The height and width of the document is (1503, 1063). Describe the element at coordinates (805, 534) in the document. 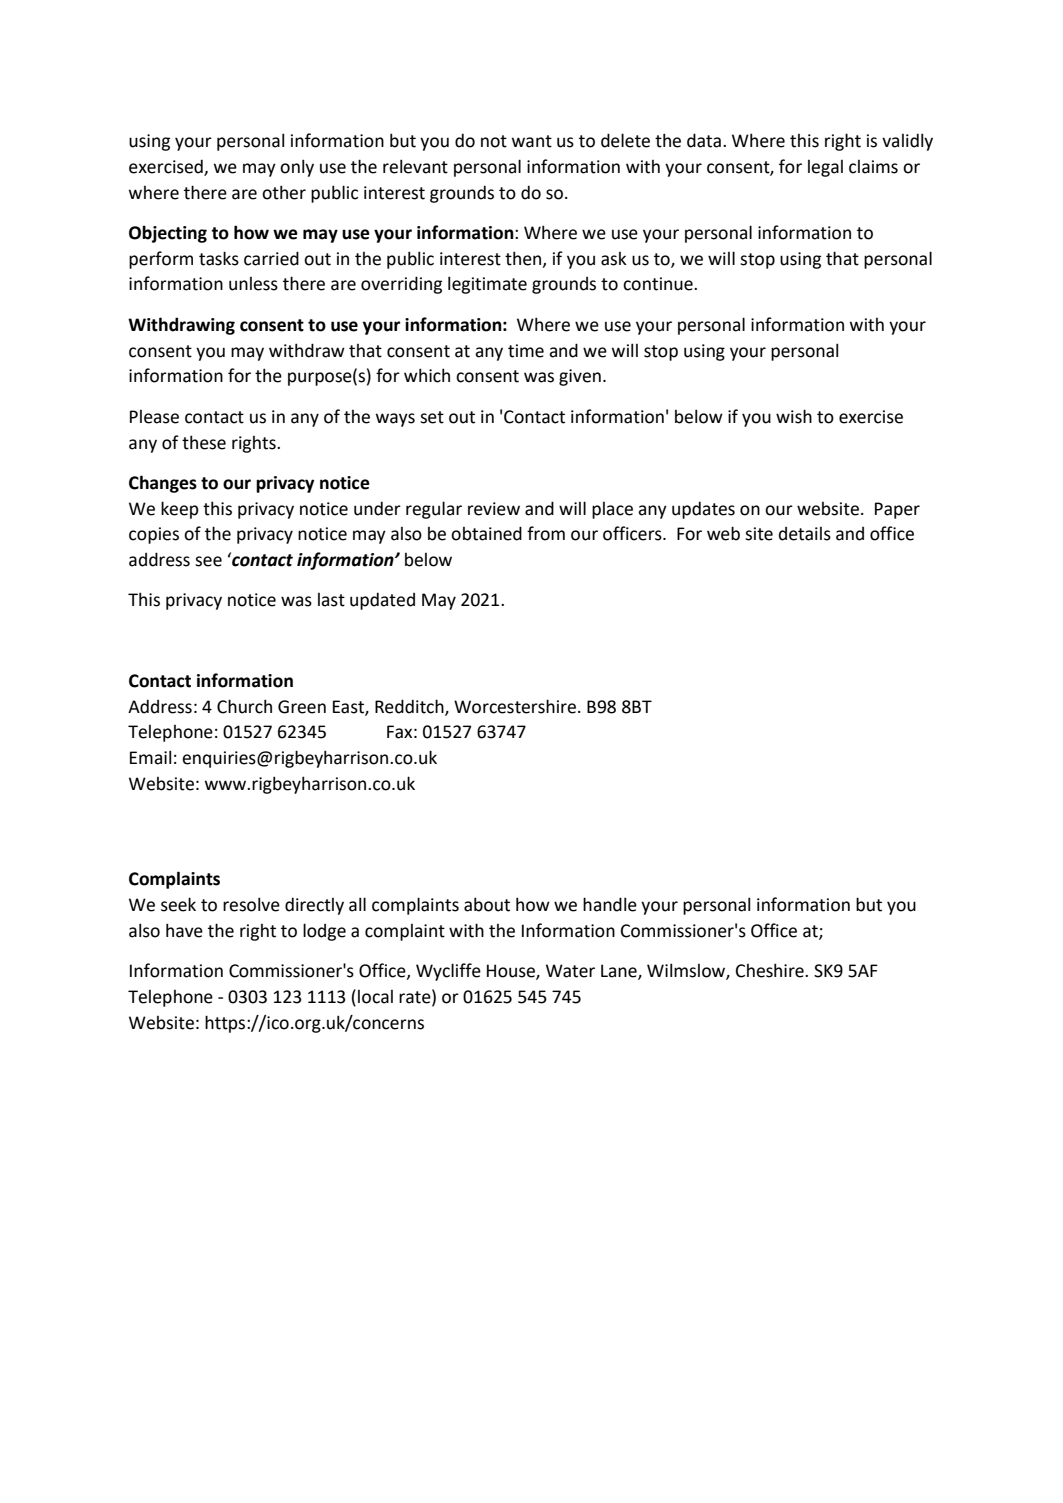

I see `details` at that location.
